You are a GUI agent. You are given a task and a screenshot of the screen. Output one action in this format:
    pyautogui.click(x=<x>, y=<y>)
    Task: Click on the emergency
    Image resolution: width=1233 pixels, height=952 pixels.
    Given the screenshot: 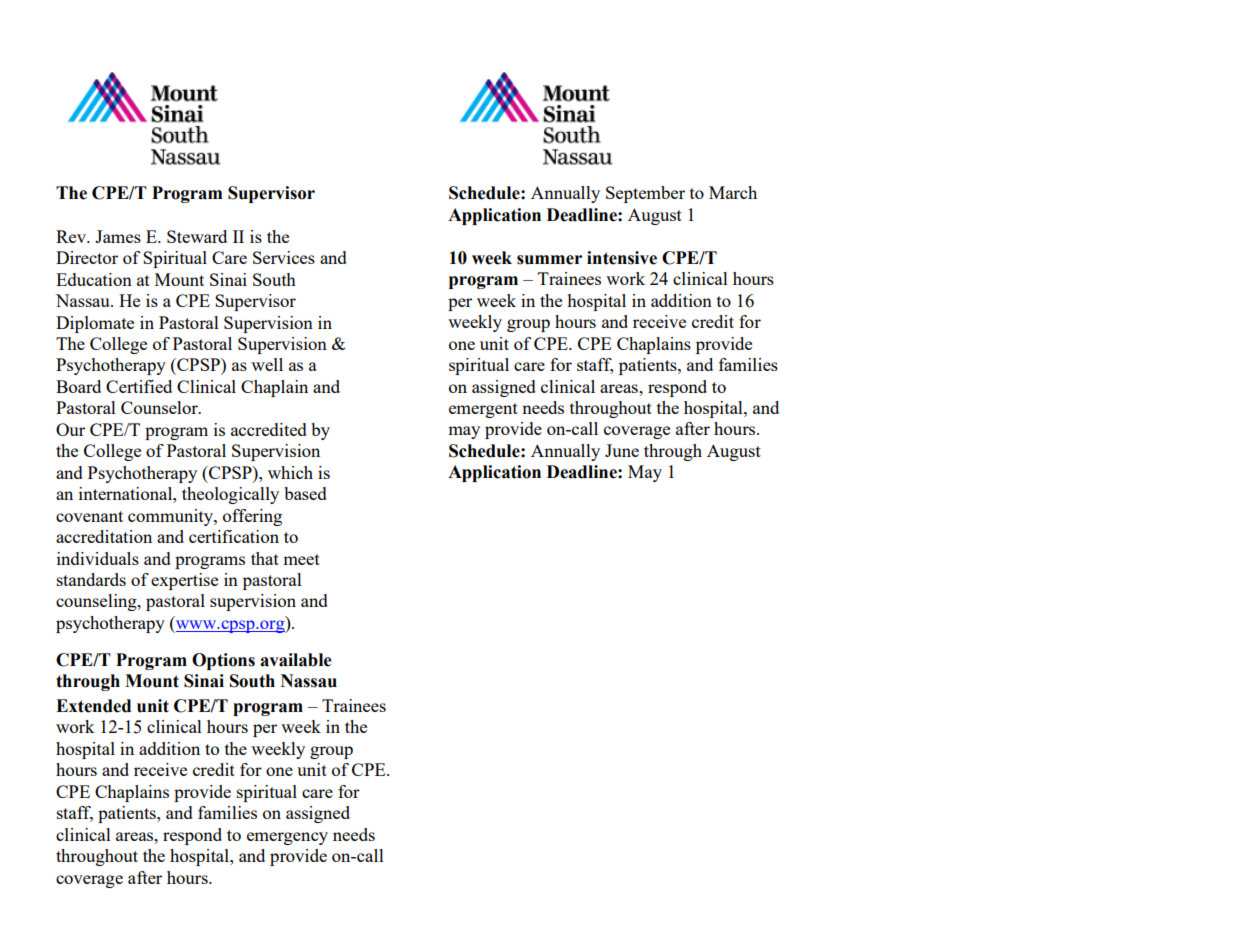 What is the action you would take?
    pyautogui.click(x=287, y=838)
